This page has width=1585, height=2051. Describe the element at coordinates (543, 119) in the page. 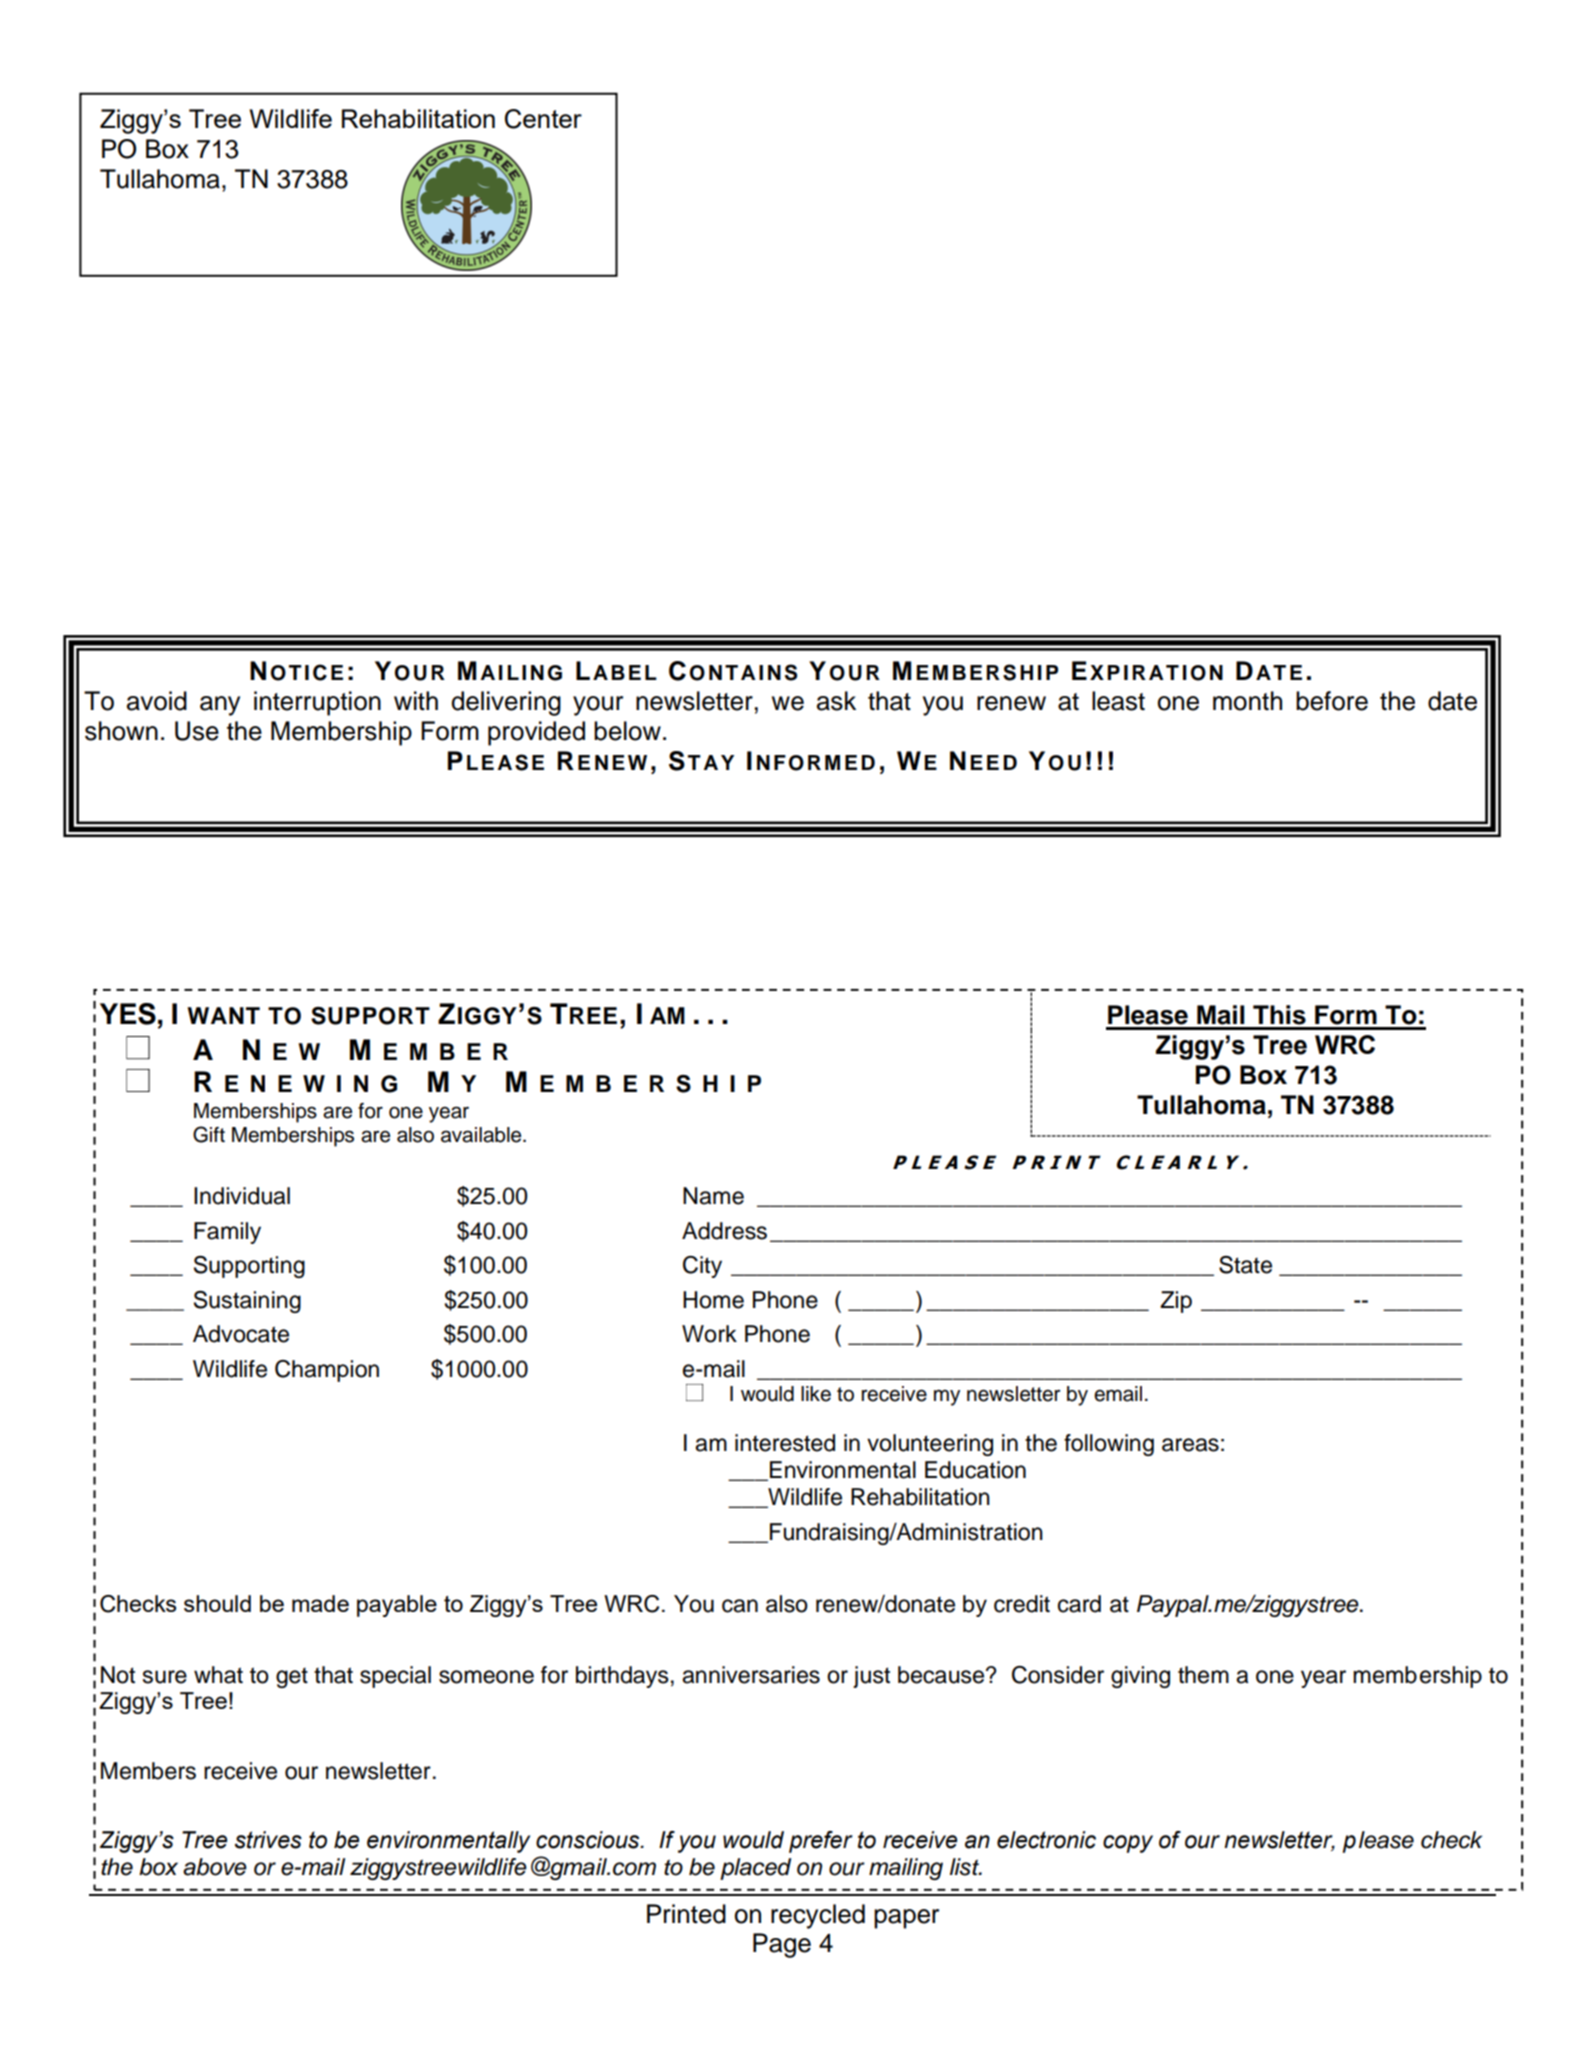

I see `Center` at that location.
